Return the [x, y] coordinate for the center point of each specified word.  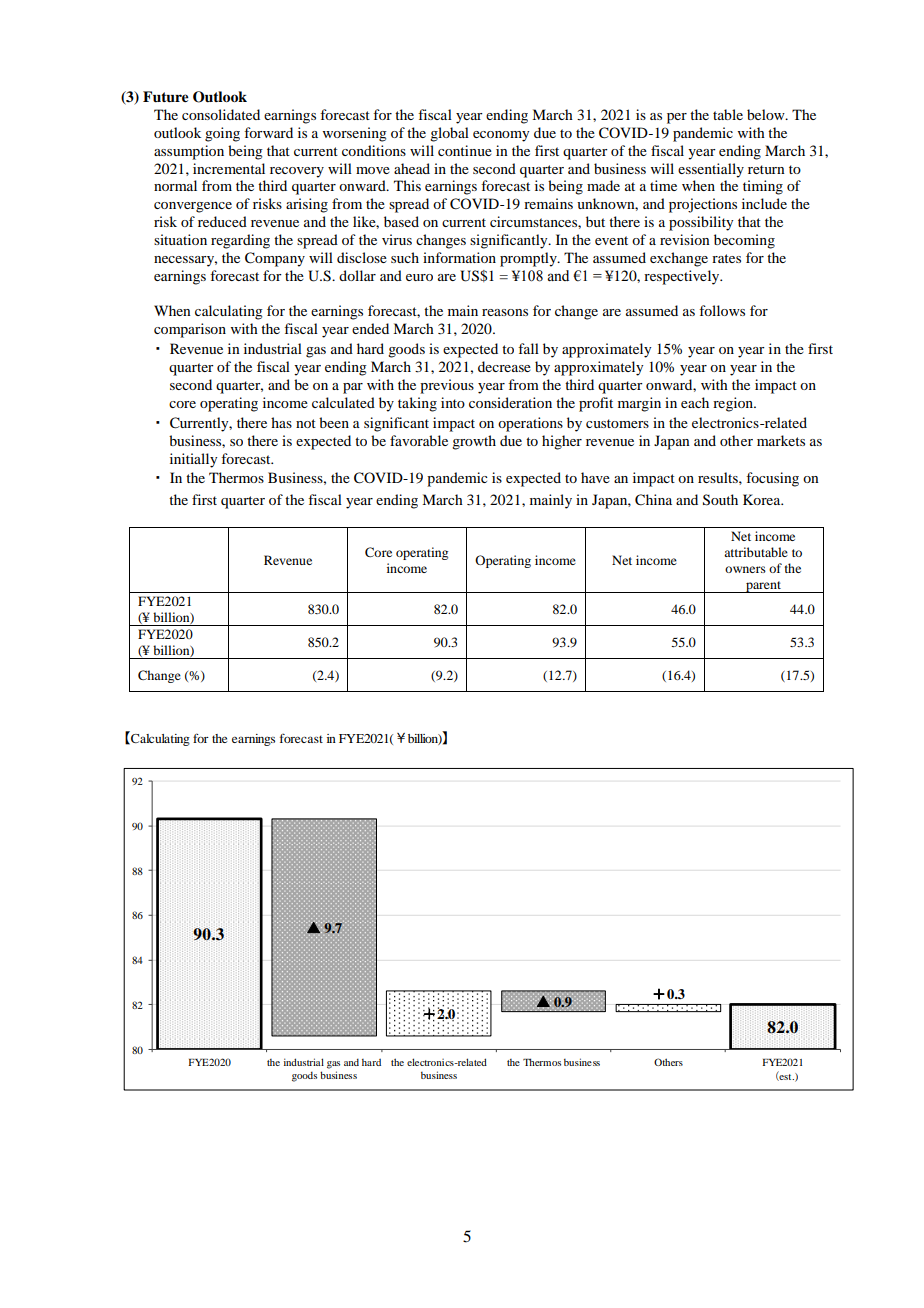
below [767, 114]
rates [726, 258]
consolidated [221, 114]
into [453, 402]
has [281, 422]
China [653, 500]
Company [275, 259]
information [459, 257]
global [449, 134]
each [695, 402]
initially [193, 460]
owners [745, 569]
